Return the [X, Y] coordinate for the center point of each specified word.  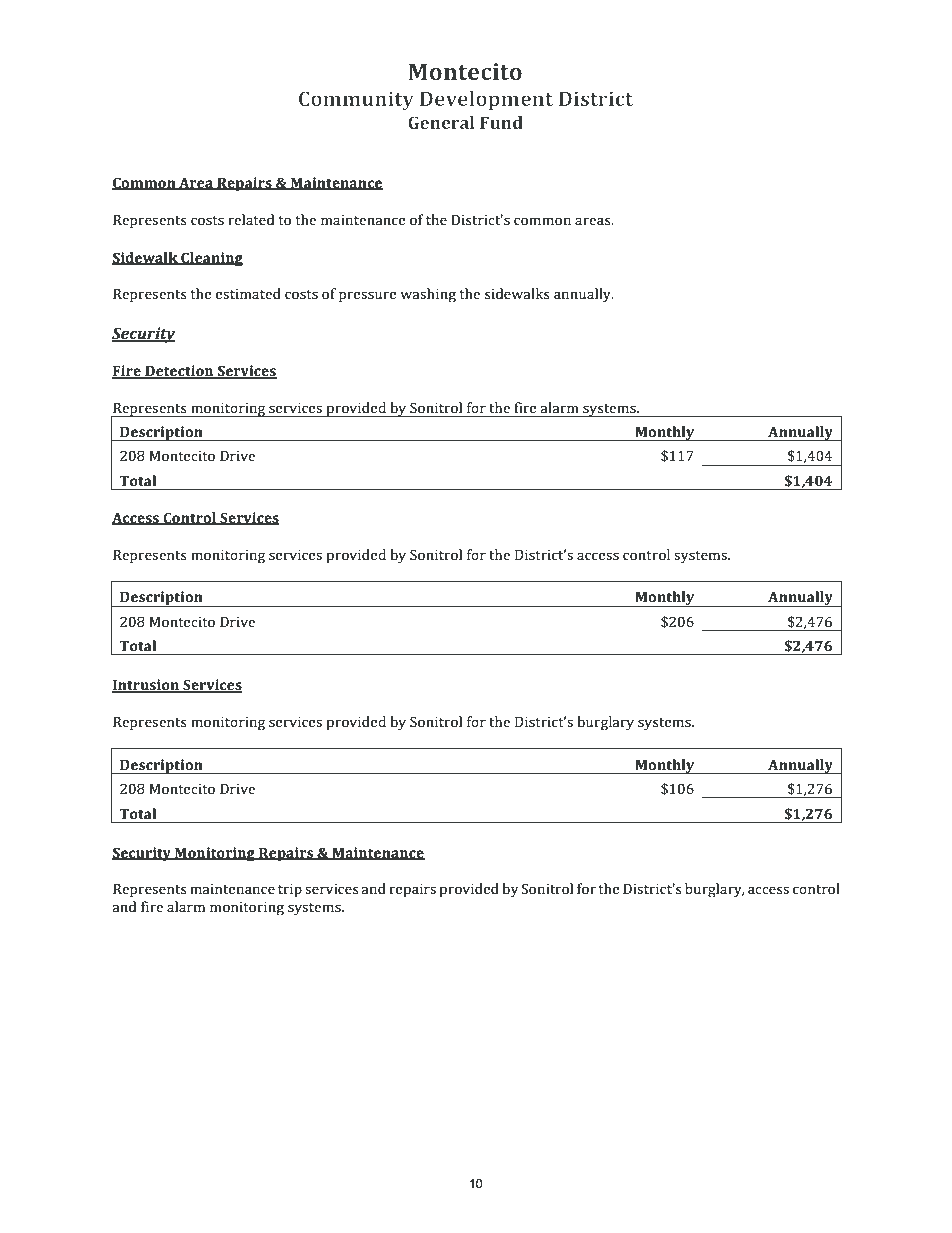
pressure [368, 297]
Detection [179, 372]
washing [428, 295]
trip [290, 891]
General [441, 122]
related [251, 219]
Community [356, 101]
